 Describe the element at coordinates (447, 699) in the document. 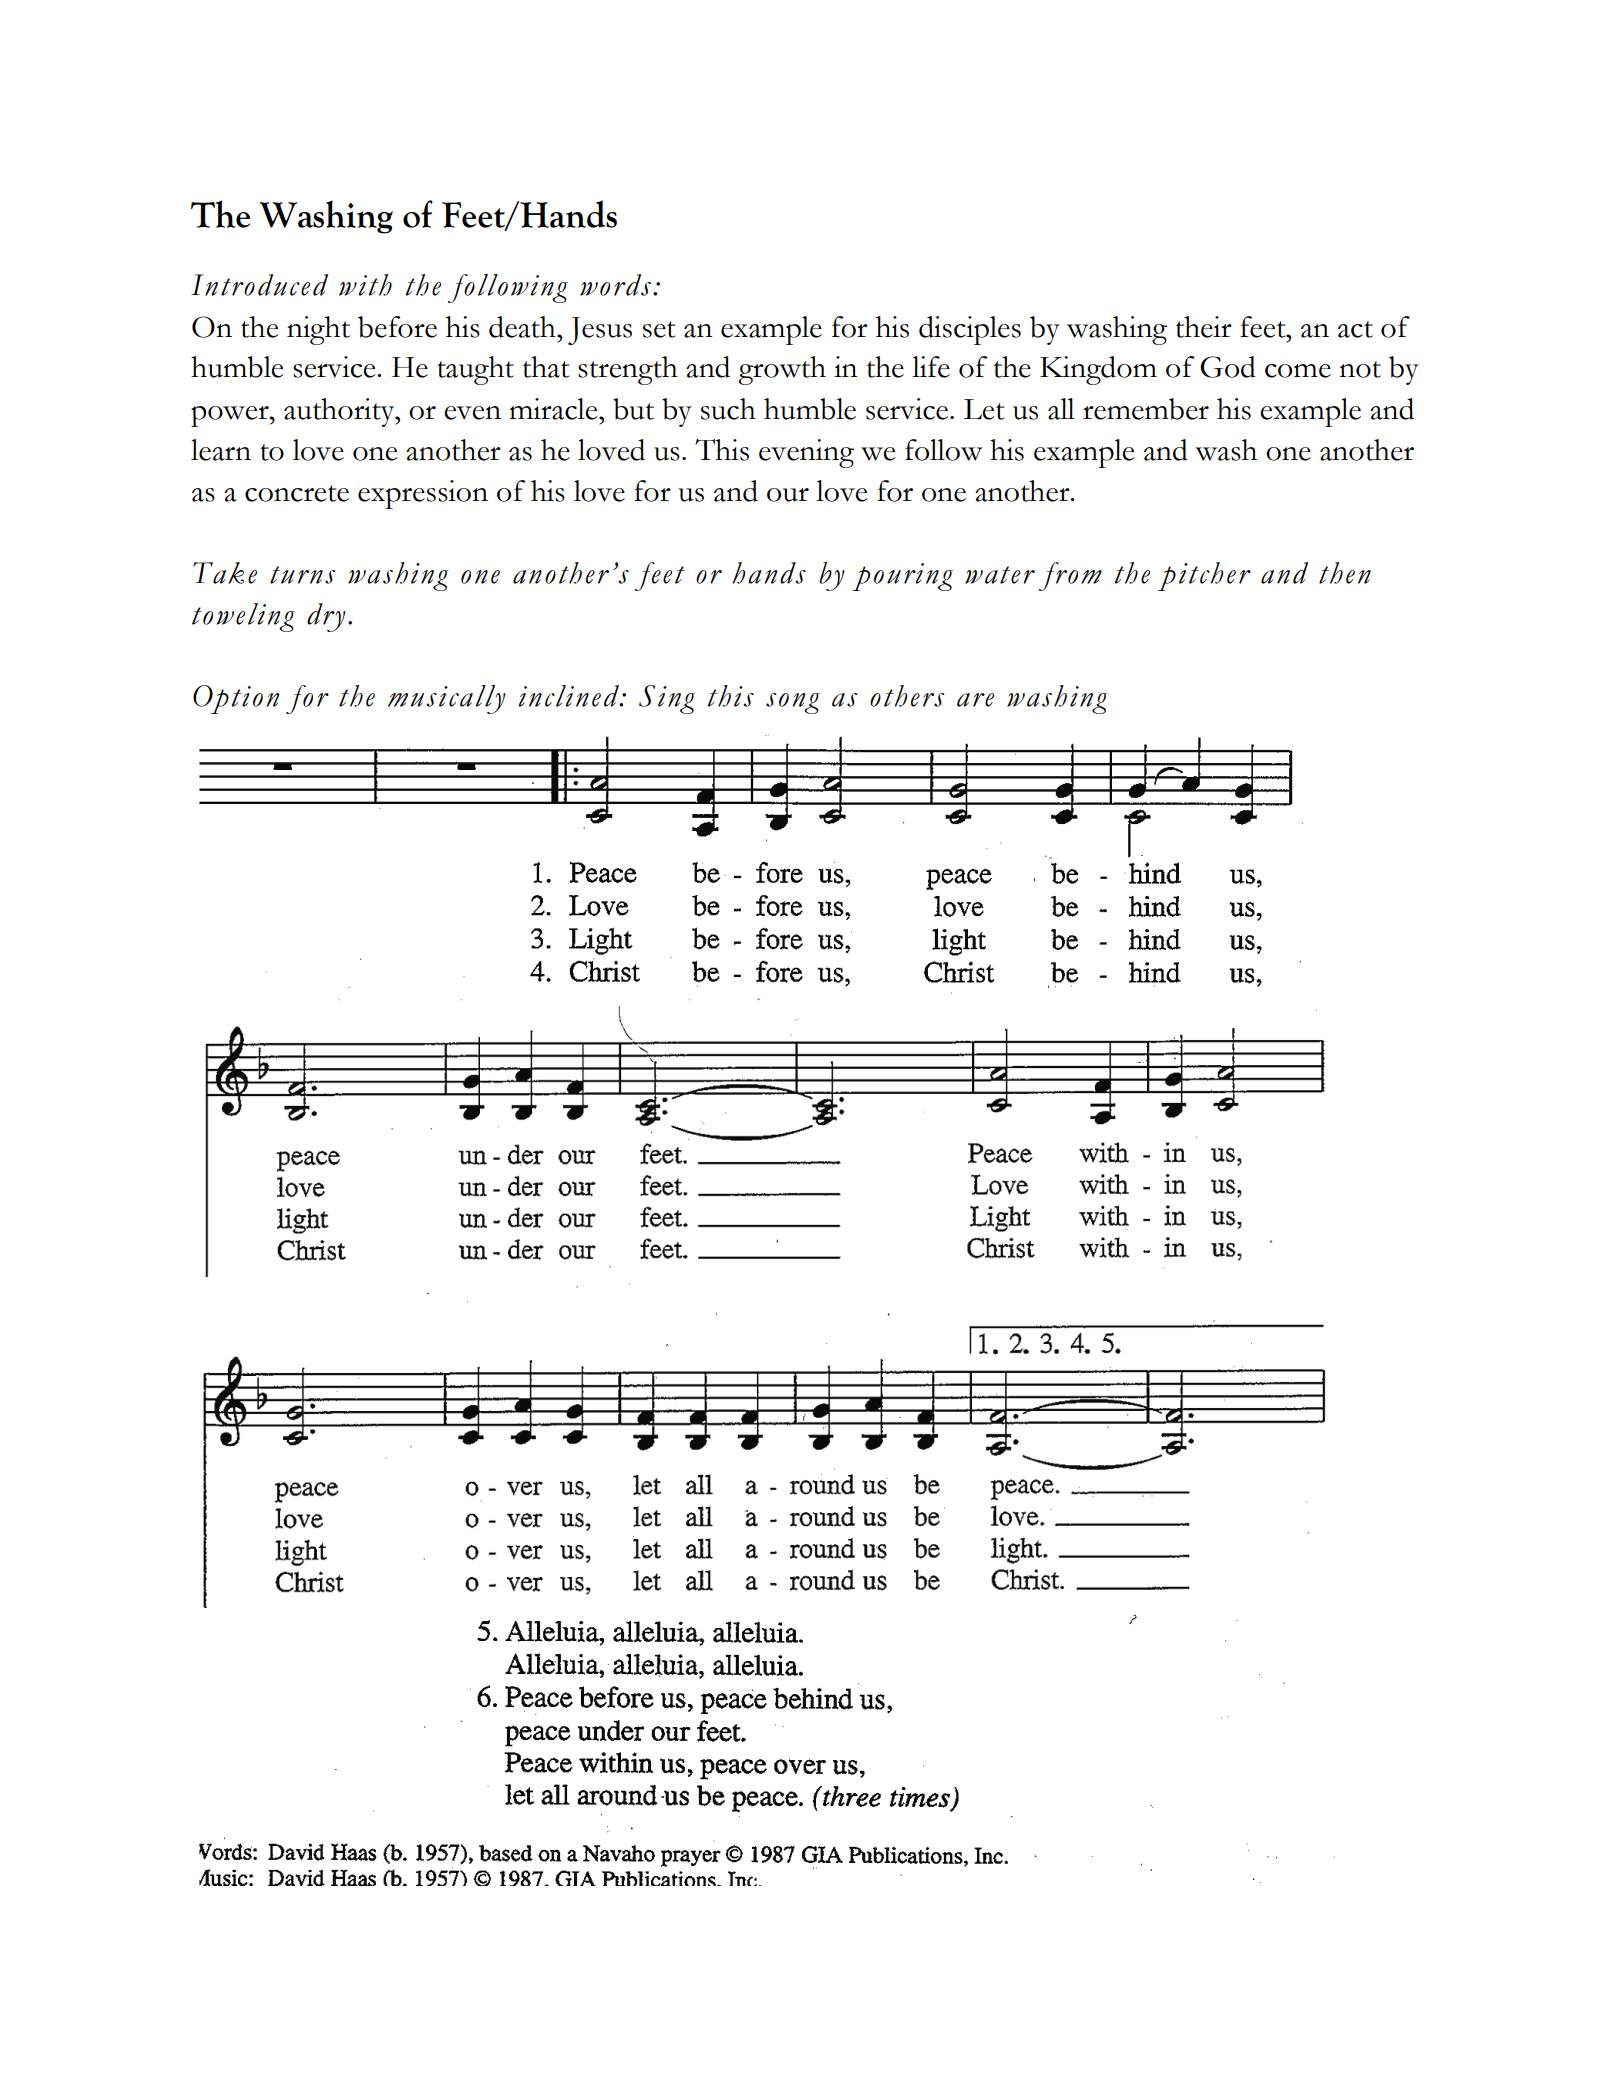

I see `musically` at that location.
